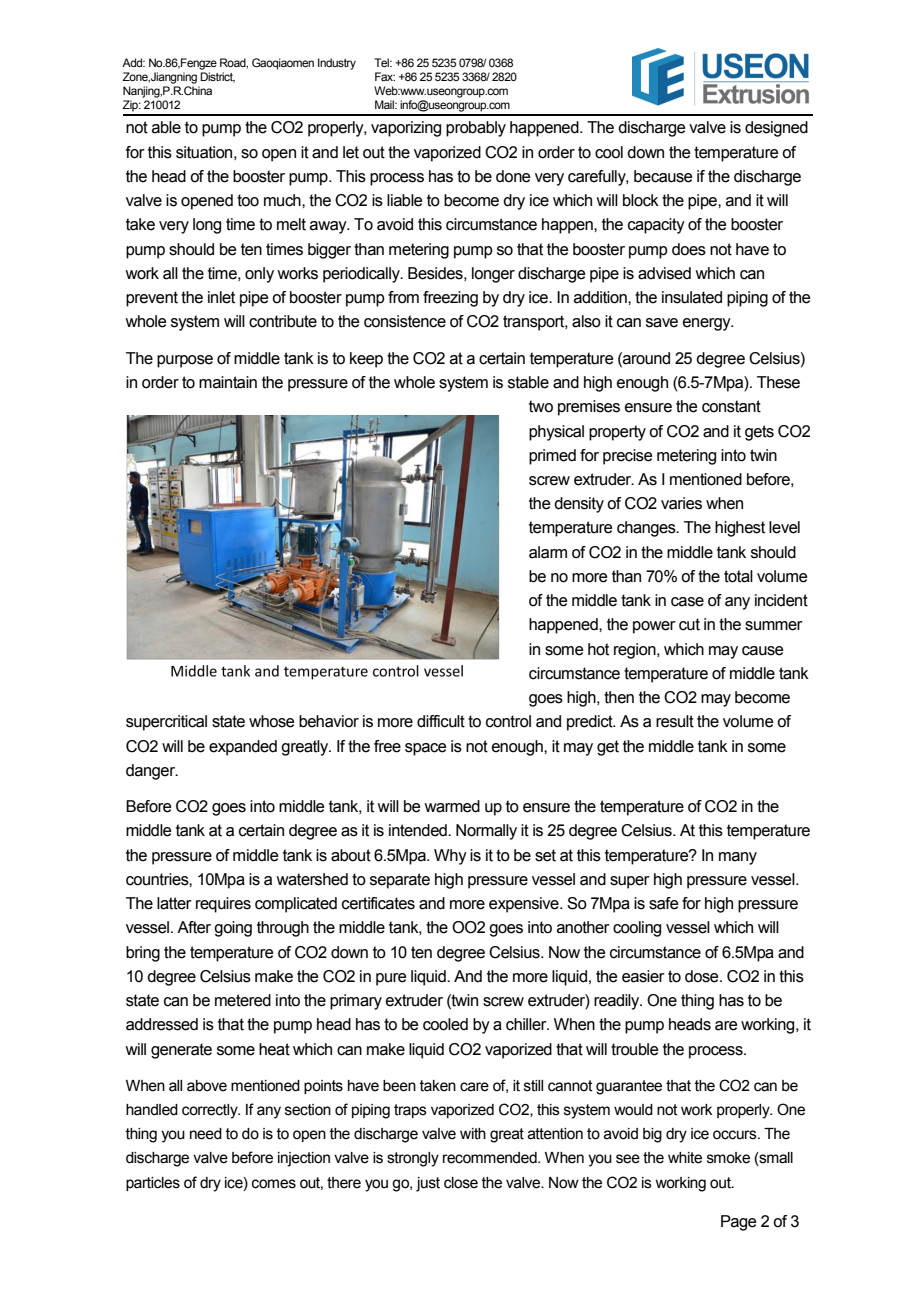 Image resolution: width=924 pixels, height=1308 pixels. I want to click on close, so click(461, 1183).
